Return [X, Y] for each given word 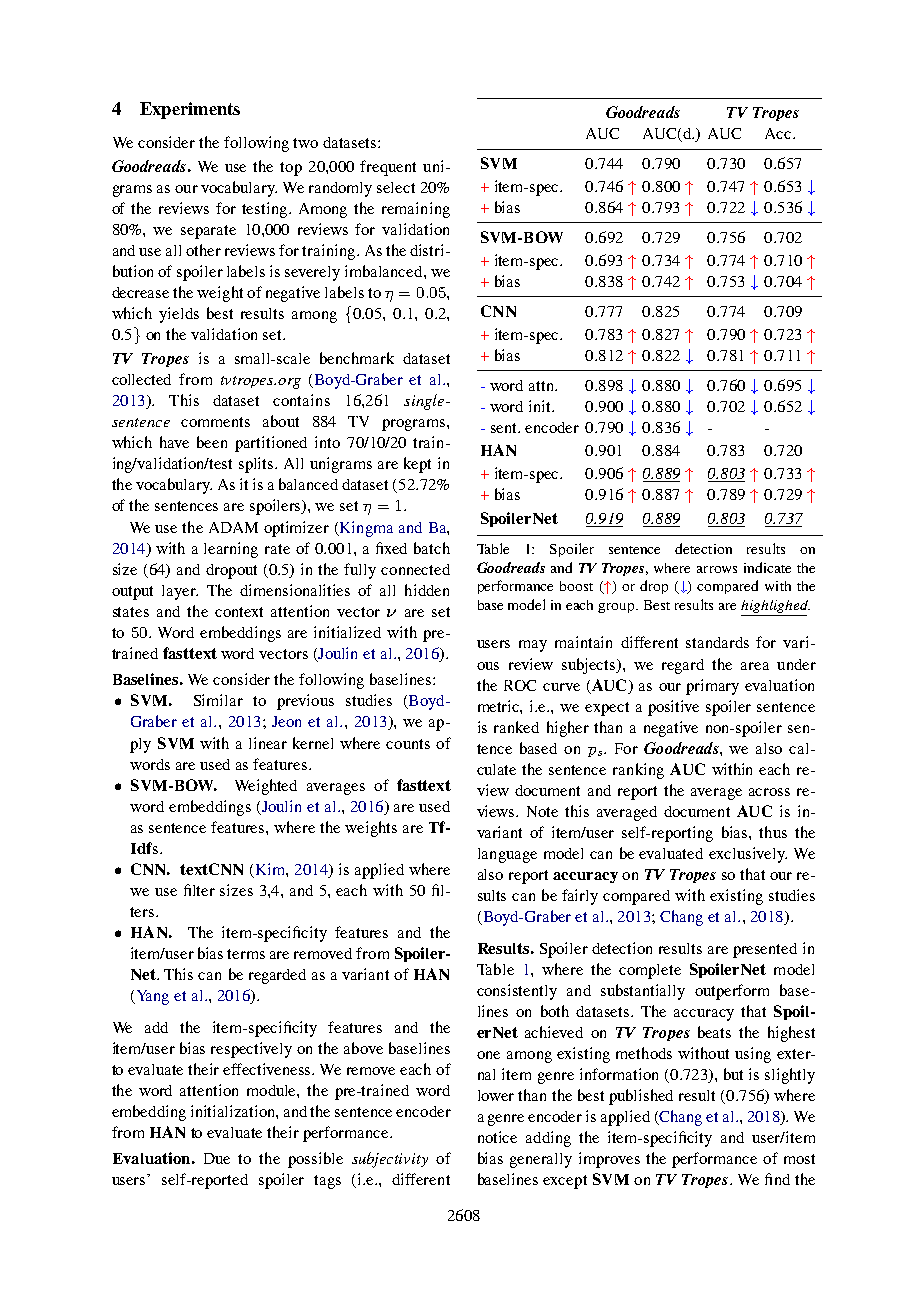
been [212, 442]
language [507, 855]
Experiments [190, 110]
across [769, 792]
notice [497, 1137]
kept [417, 465]
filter [199, 890]
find [777, 1179]
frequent [388, 168]
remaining [416, 210]
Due [217, 1158]
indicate [767, 567]
